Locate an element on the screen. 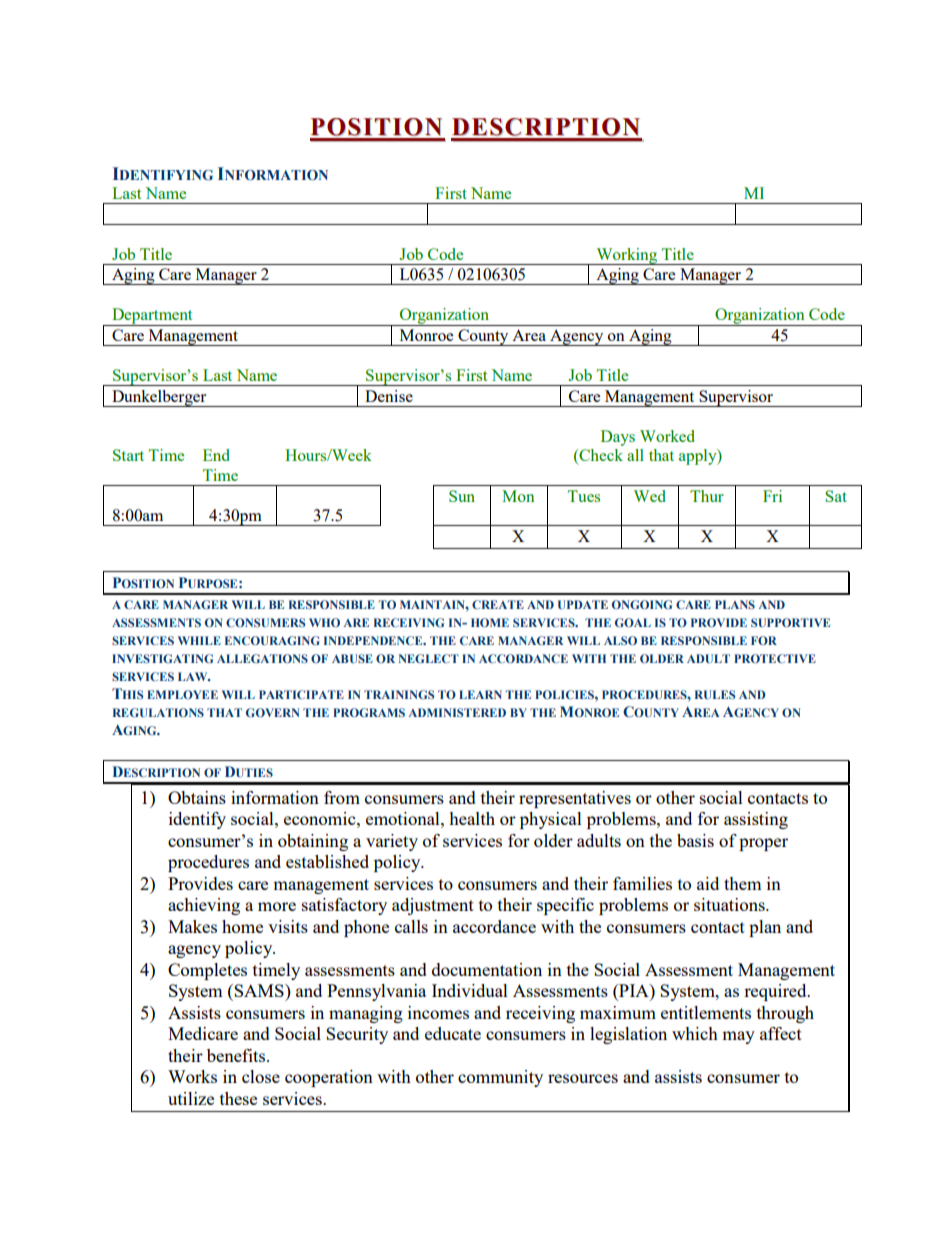 Image resolution: width=952 pixels, height=1233 pixels. community is located at coordinates (500, 1078).
